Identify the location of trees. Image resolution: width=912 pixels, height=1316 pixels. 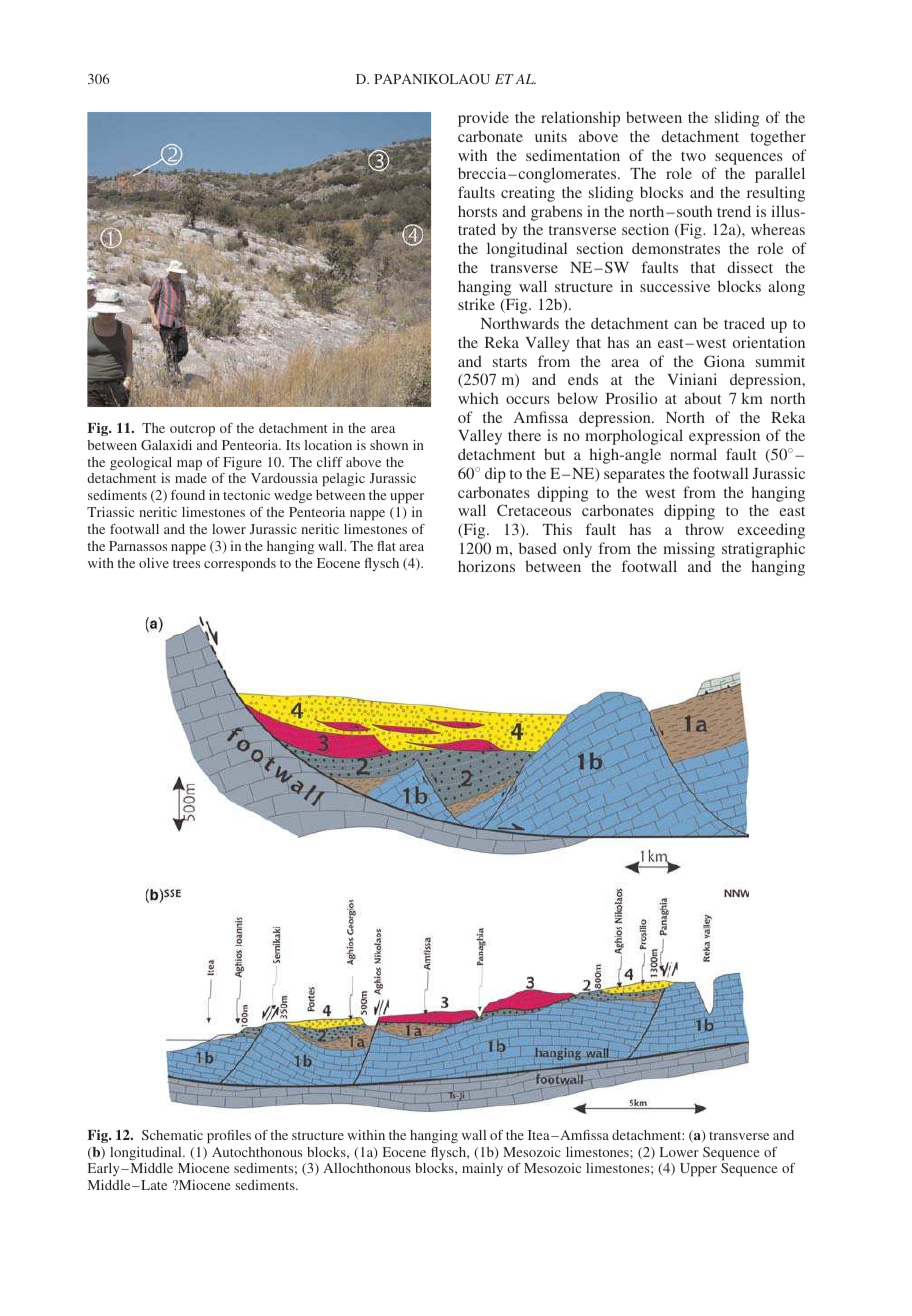
(186, 563).
